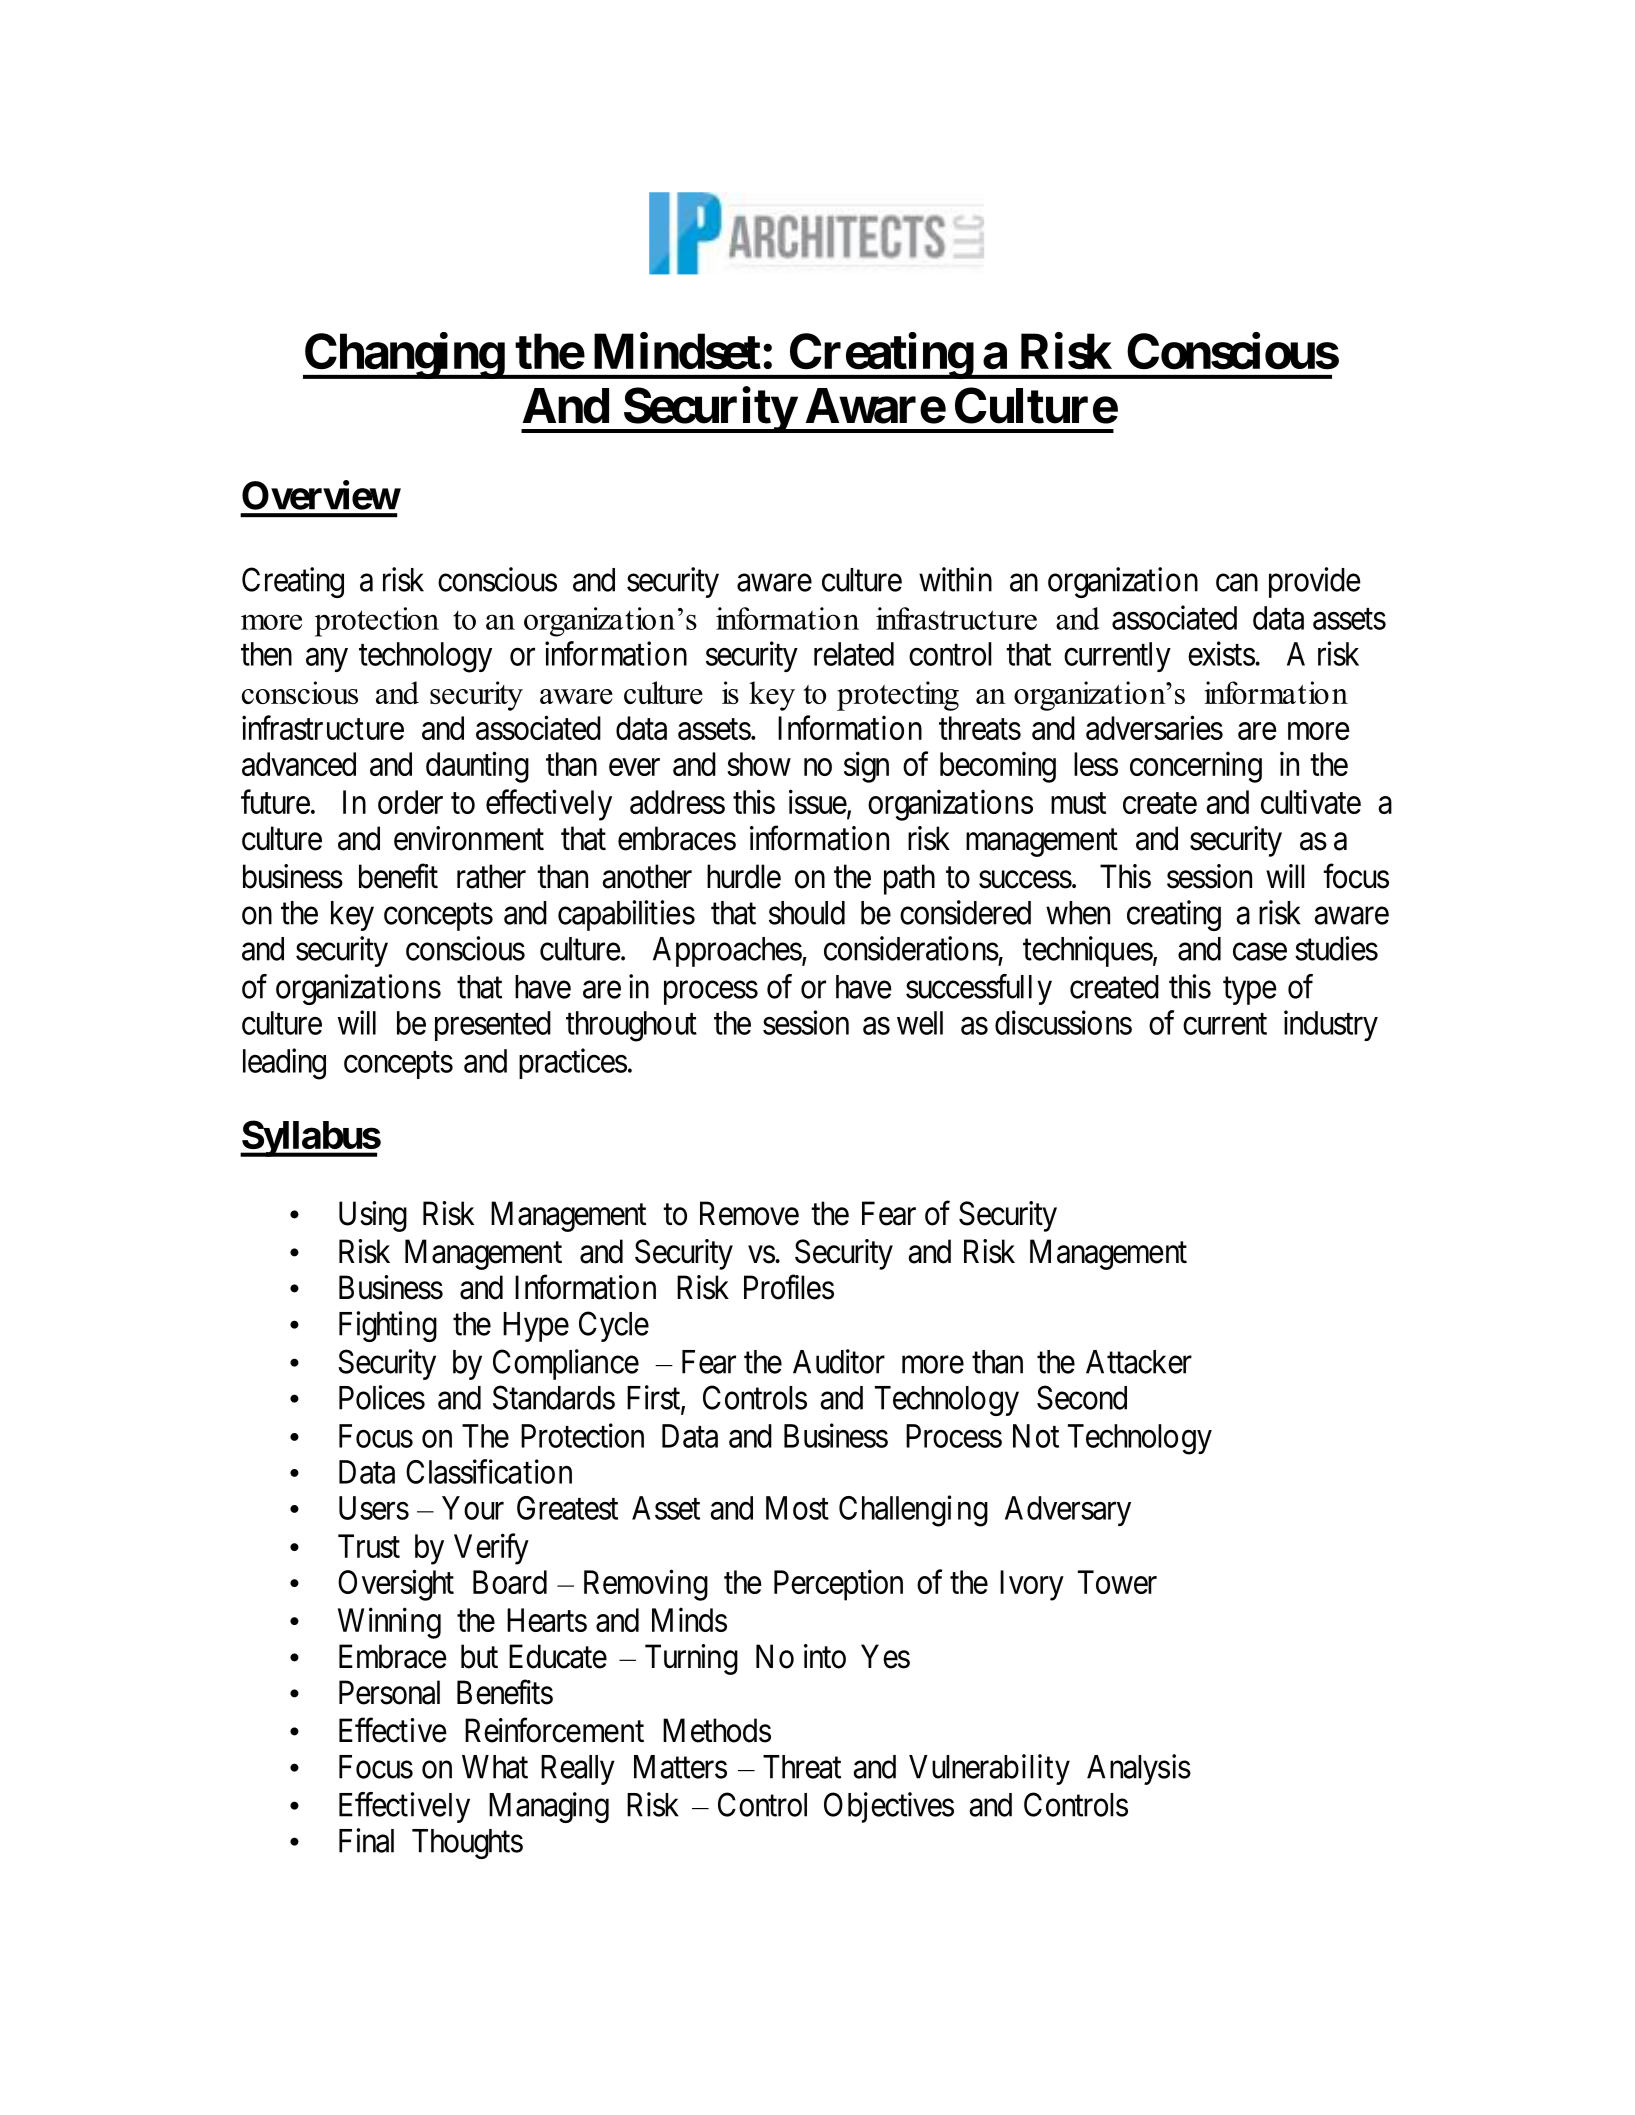 This screenshot has height=2115, width=1635. I want to click on Auditor, so click(839, 1361).
